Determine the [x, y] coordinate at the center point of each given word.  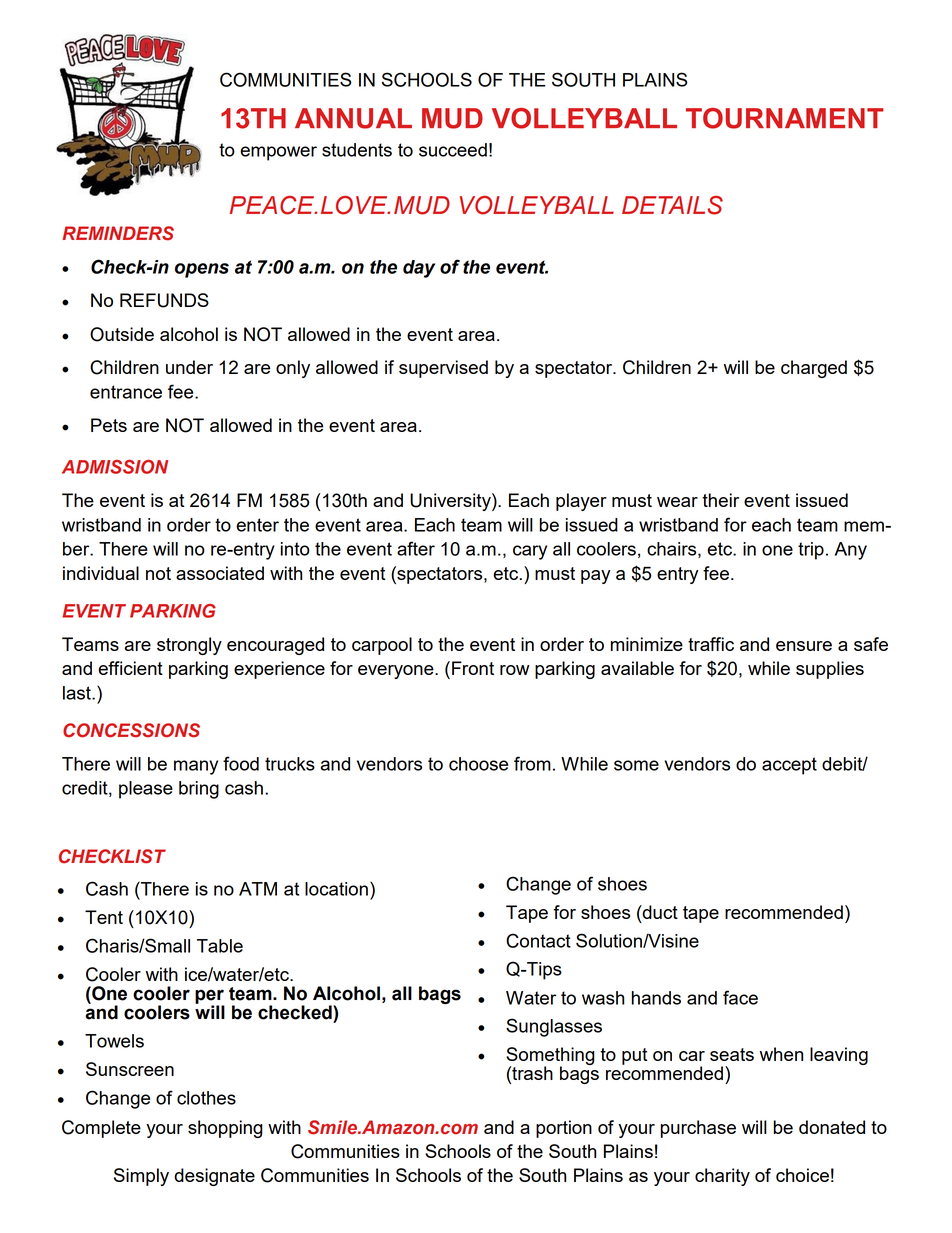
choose [478, 764]
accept [789, 766]
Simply [141, 1177]
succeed [453, 150]
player [581, 502]
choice [802, 1175]
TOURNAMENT [785, 118]
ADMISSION [115, 467]
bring [199, 790]
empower [278, 153]
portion [564, 1129]
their [720, 500]
